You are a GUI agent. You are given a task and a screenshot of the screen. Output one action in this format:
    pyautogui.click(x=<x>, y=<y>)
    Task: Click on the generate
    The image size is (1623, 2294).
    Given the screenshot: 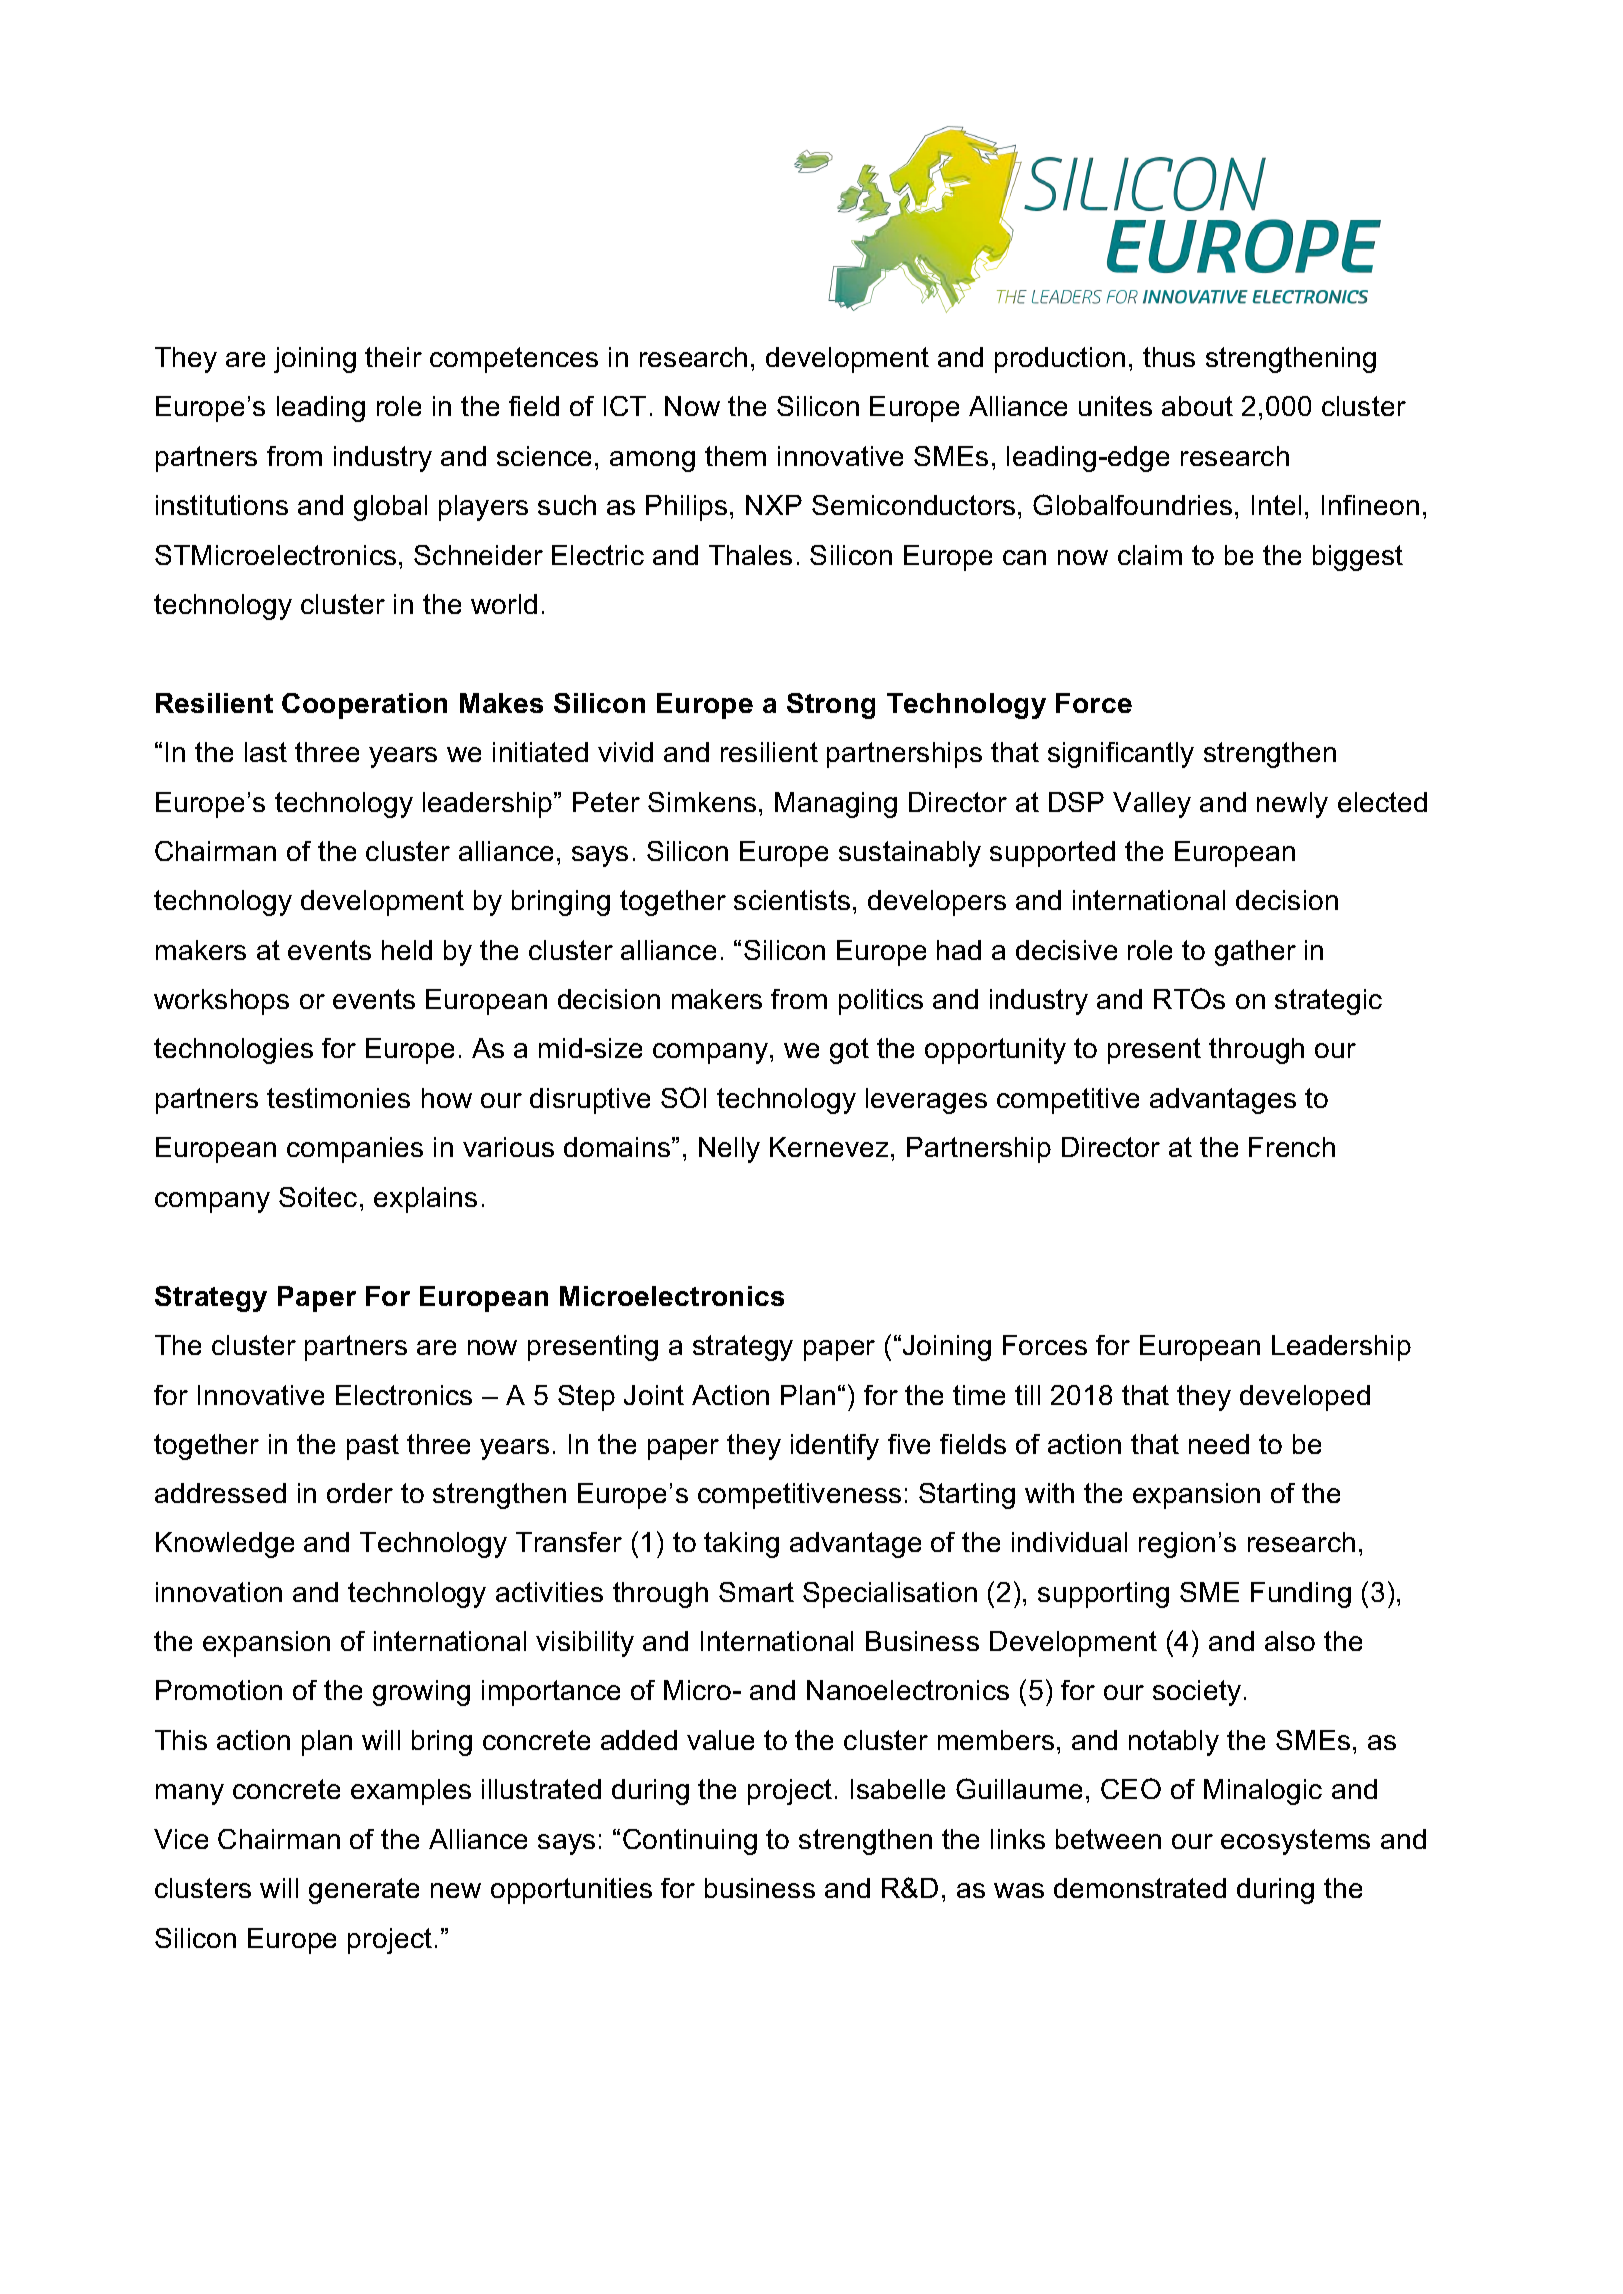 What is the action you would take?
    pyautogui.click(x=364, y=1891)
